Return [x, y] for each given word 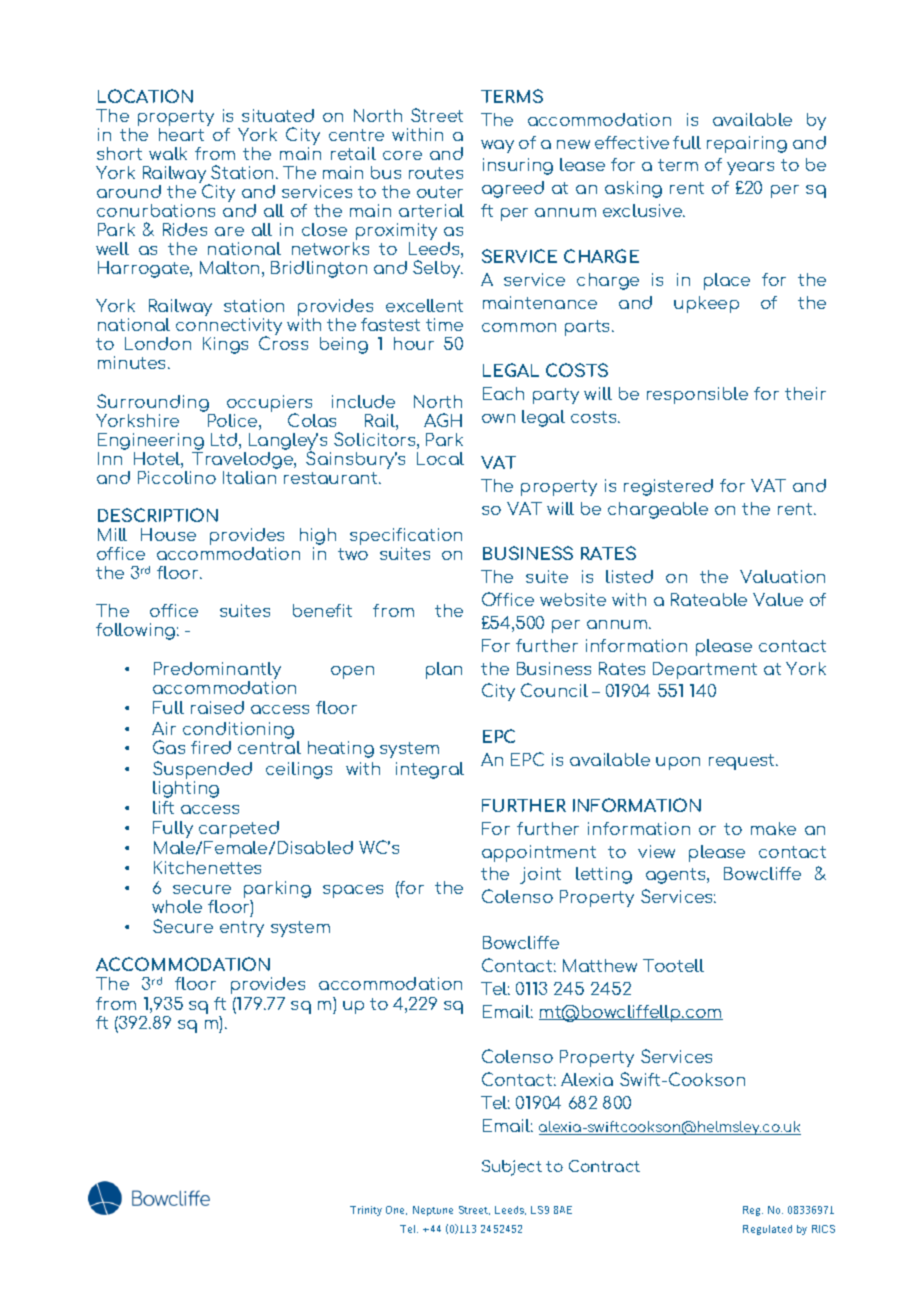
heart [181, 133]
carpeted [239, 829]
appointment [539, 853]
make [773, 828]
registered [668, 487]
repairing [747, 144]
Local [440, 458]
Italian [249, 477]
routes [436, 173]
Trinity [366, 1211]
